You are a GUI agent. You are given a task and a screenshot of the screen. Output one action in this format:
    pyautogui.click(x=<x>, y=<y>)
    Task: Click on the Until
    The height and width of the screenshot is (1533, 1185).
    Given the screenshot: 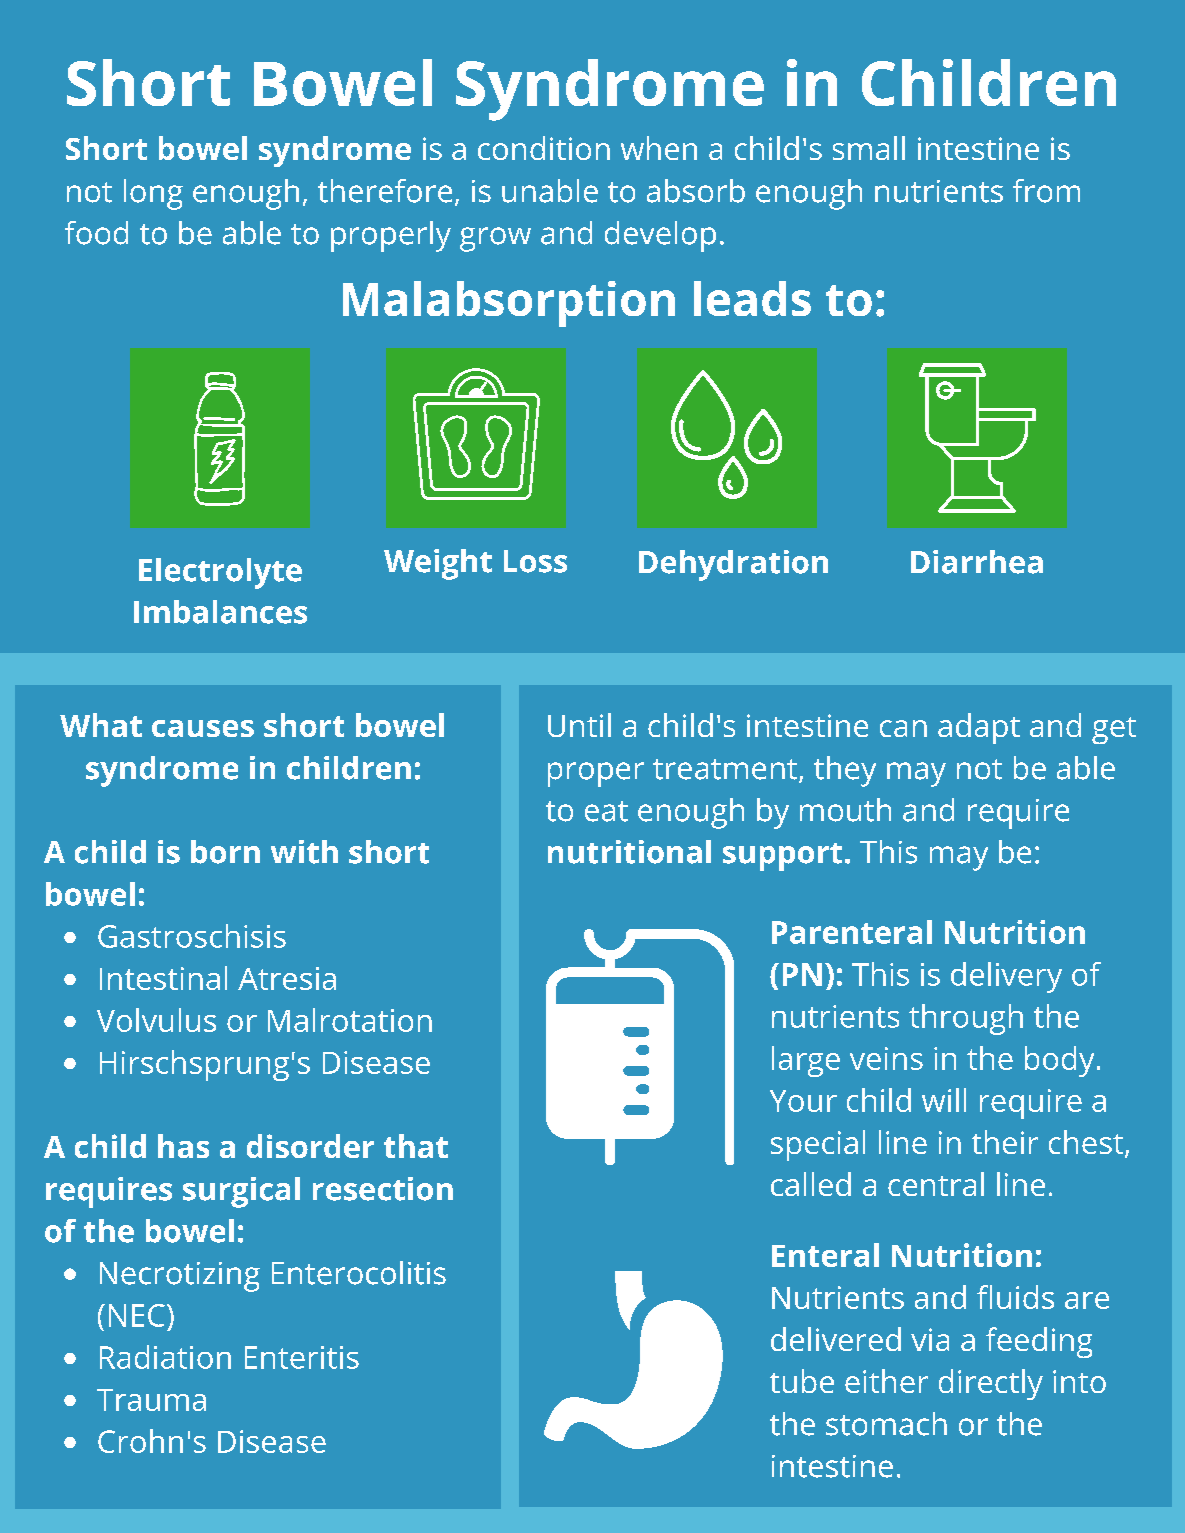 What is the action you would take?
    pyautogui.click(x=579, y=725)
